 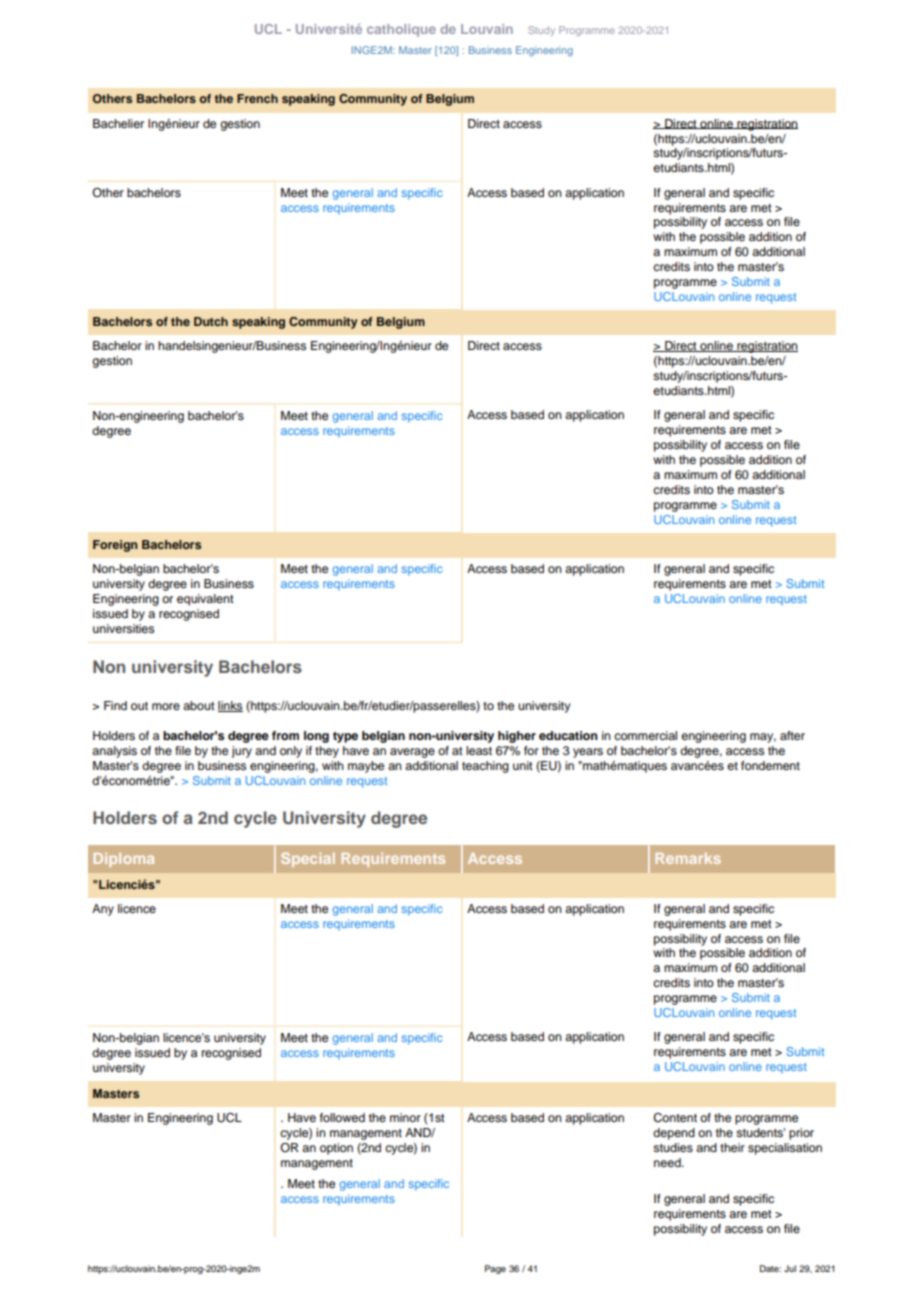 I want to click on option, so click(x=336, y=1149).
